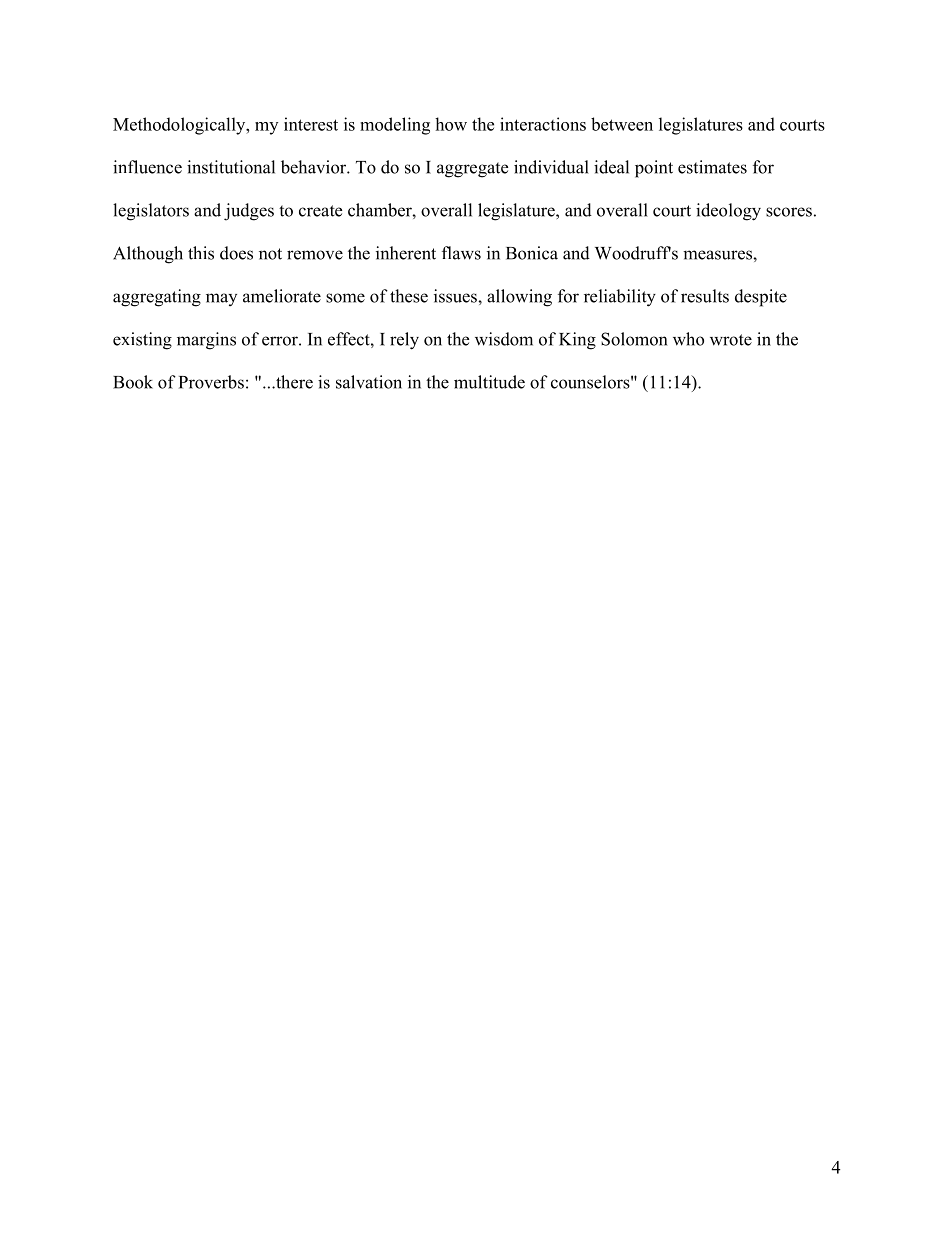 The width and height of the image is (952, 1233). Describe the element at coordinates (311, 124) in the image. I see `interest` at that location.
